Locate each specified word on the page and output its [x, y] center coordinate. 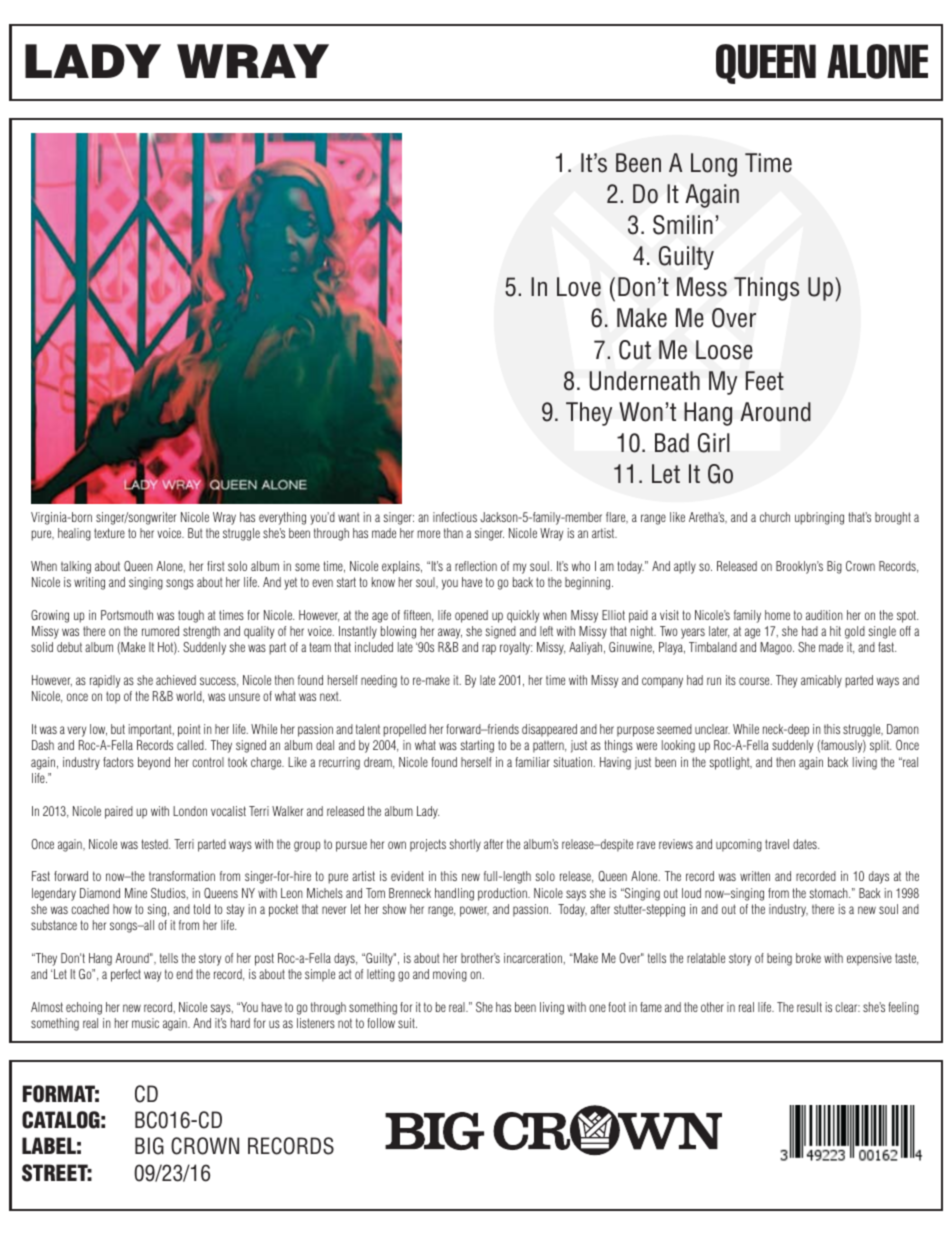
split [880, 746]
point [189, 730]
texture [109, 533]
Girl [714, 443]
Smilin [683, 225]
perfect [126, 975]
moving [450, 975]
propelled [404, 730]
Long [714, 165]
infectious [455, 517]
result [809, 1007]
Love [579, 287]
